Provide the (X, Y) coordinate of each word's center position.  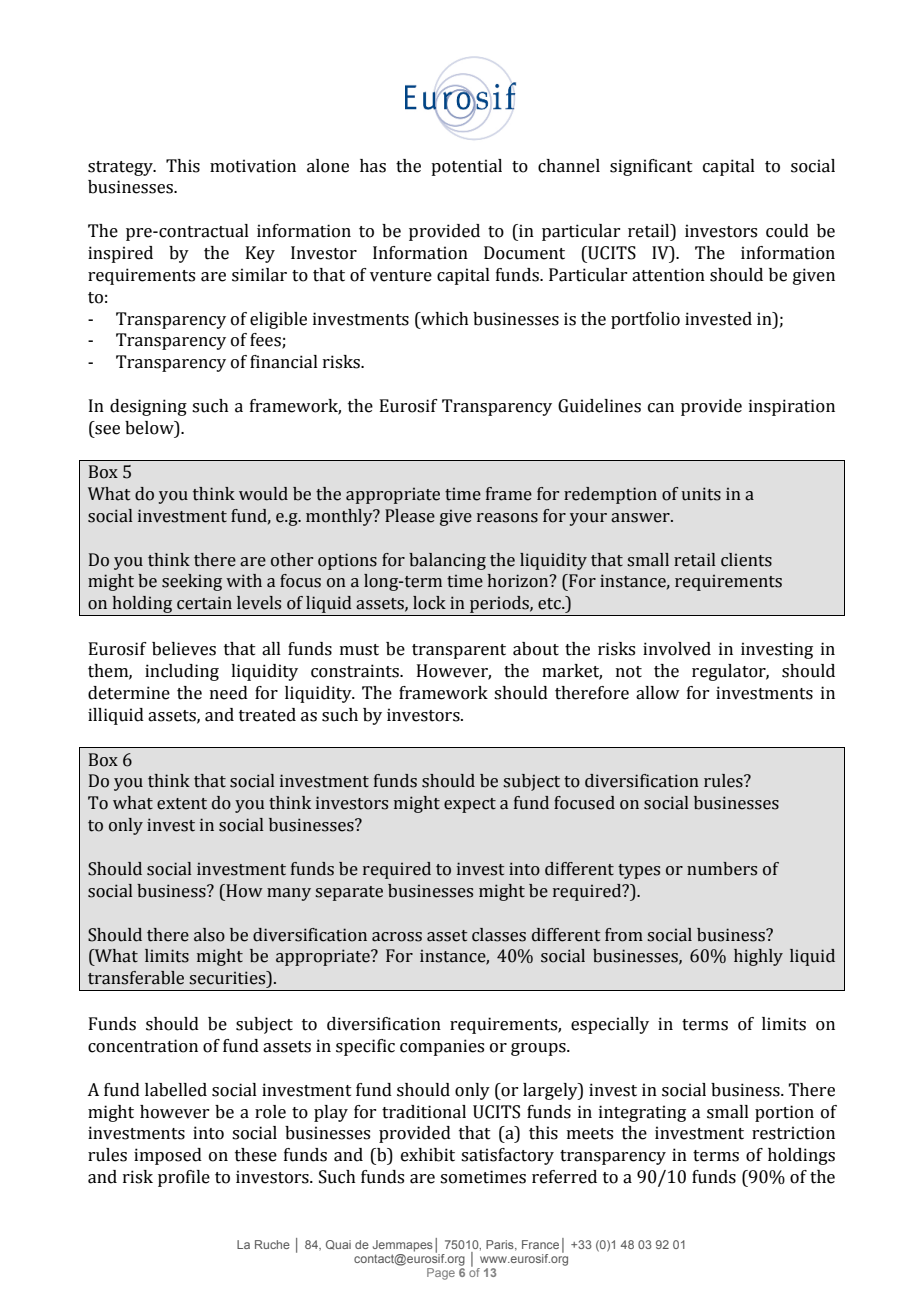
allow (658, 693)
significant (651, 167)
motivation (253, 166)
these (256, 1155)
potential (466, 167)
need (229, 693)
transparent (459, 651)
